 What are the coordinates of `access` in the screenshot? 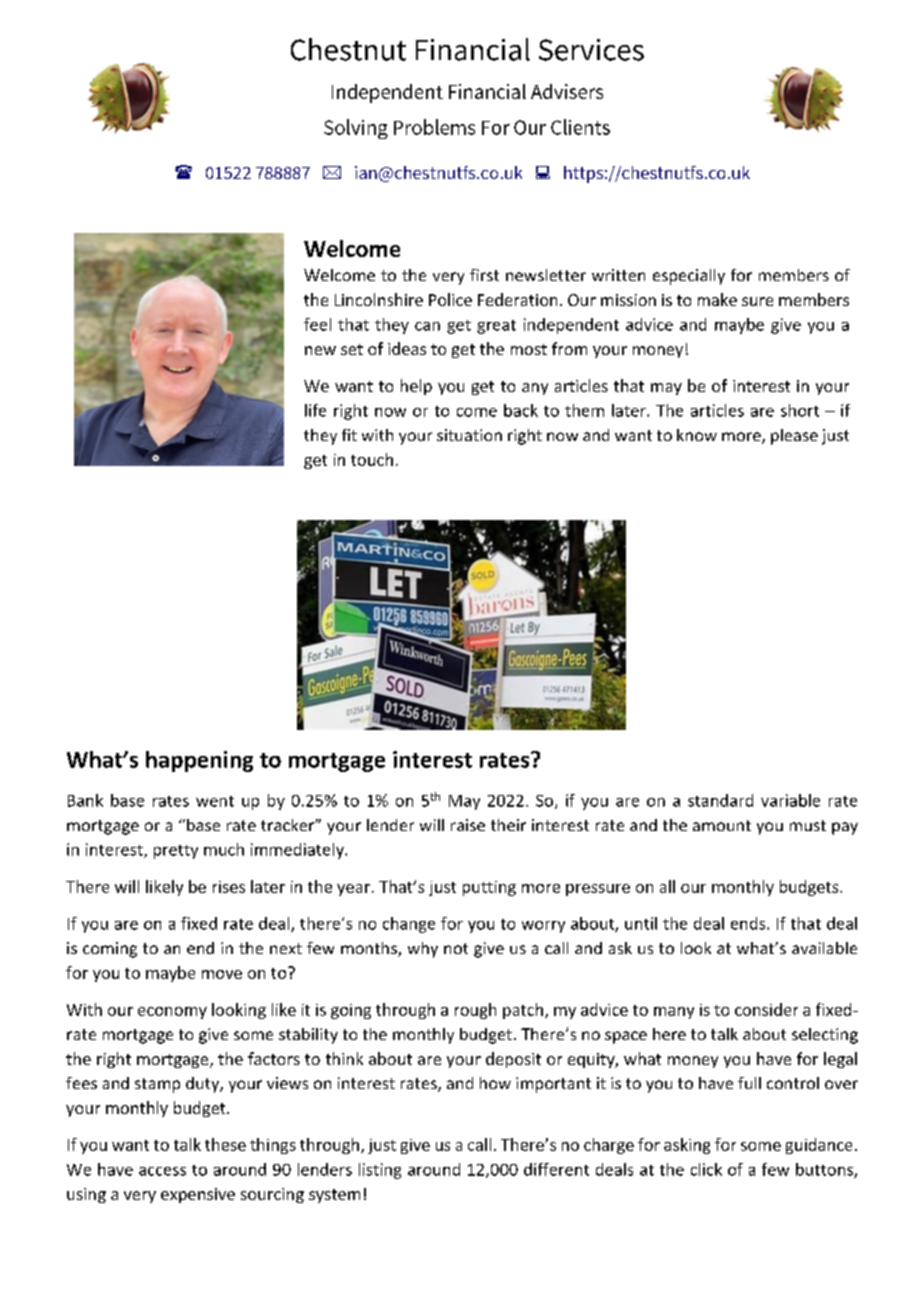 It's located at (162, 1171).
